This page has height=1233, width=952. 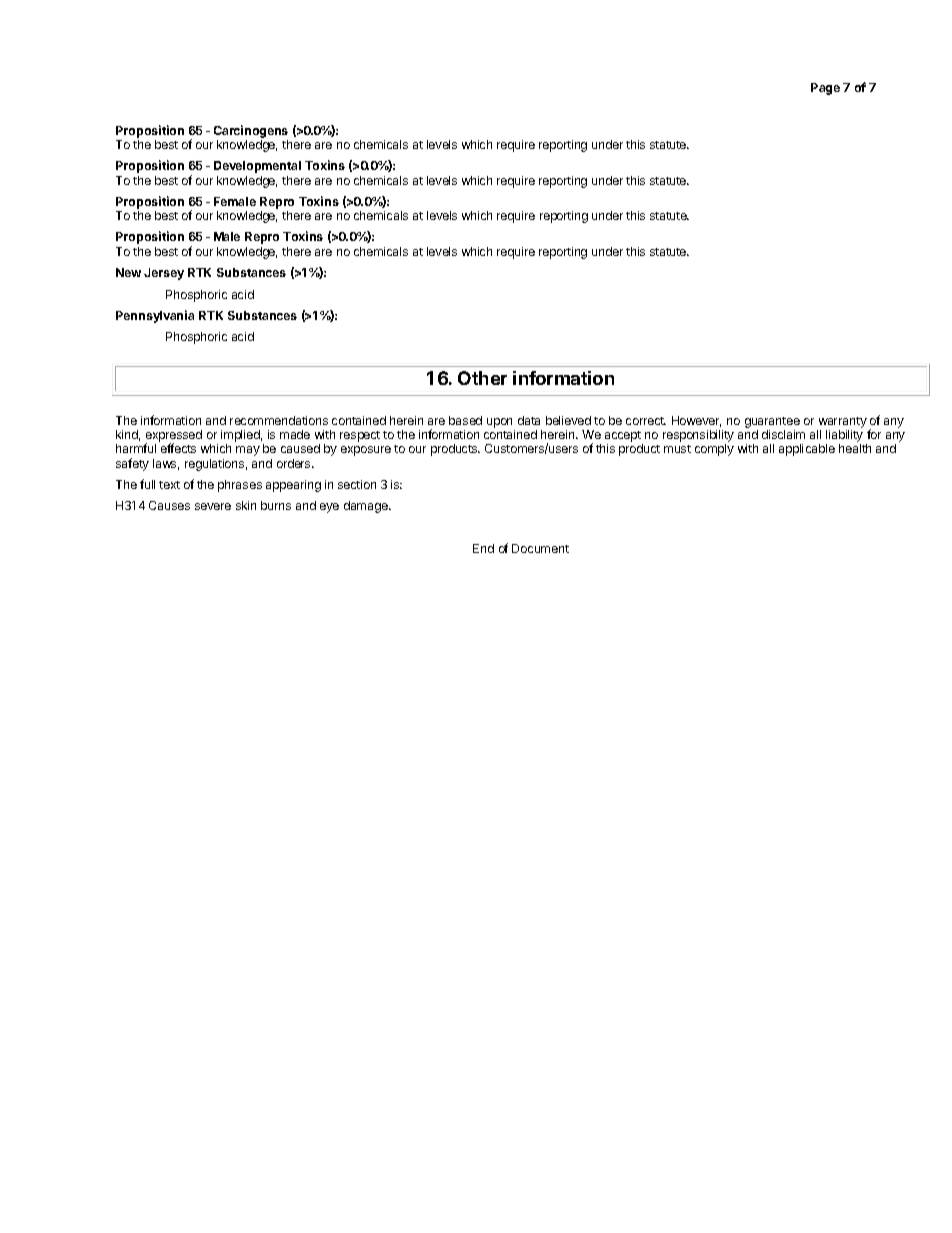 What do you see at coordinates (251, 131) in the page?
I see `Carcinogens` at bounding box center [251, 131].
